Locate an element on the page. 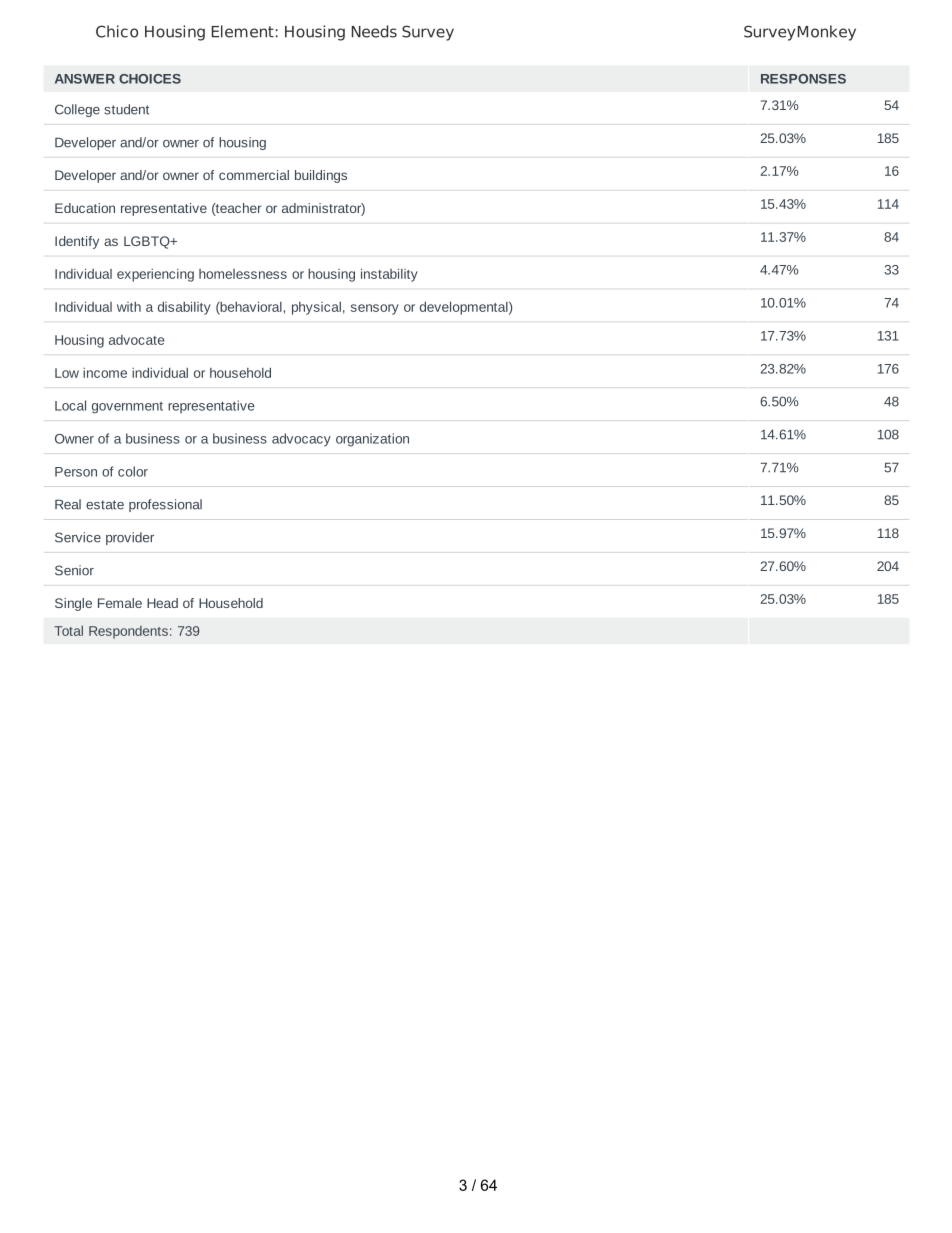 This image has height=1233, width=952. RESPONSES is located at coordinates (803, 79).
